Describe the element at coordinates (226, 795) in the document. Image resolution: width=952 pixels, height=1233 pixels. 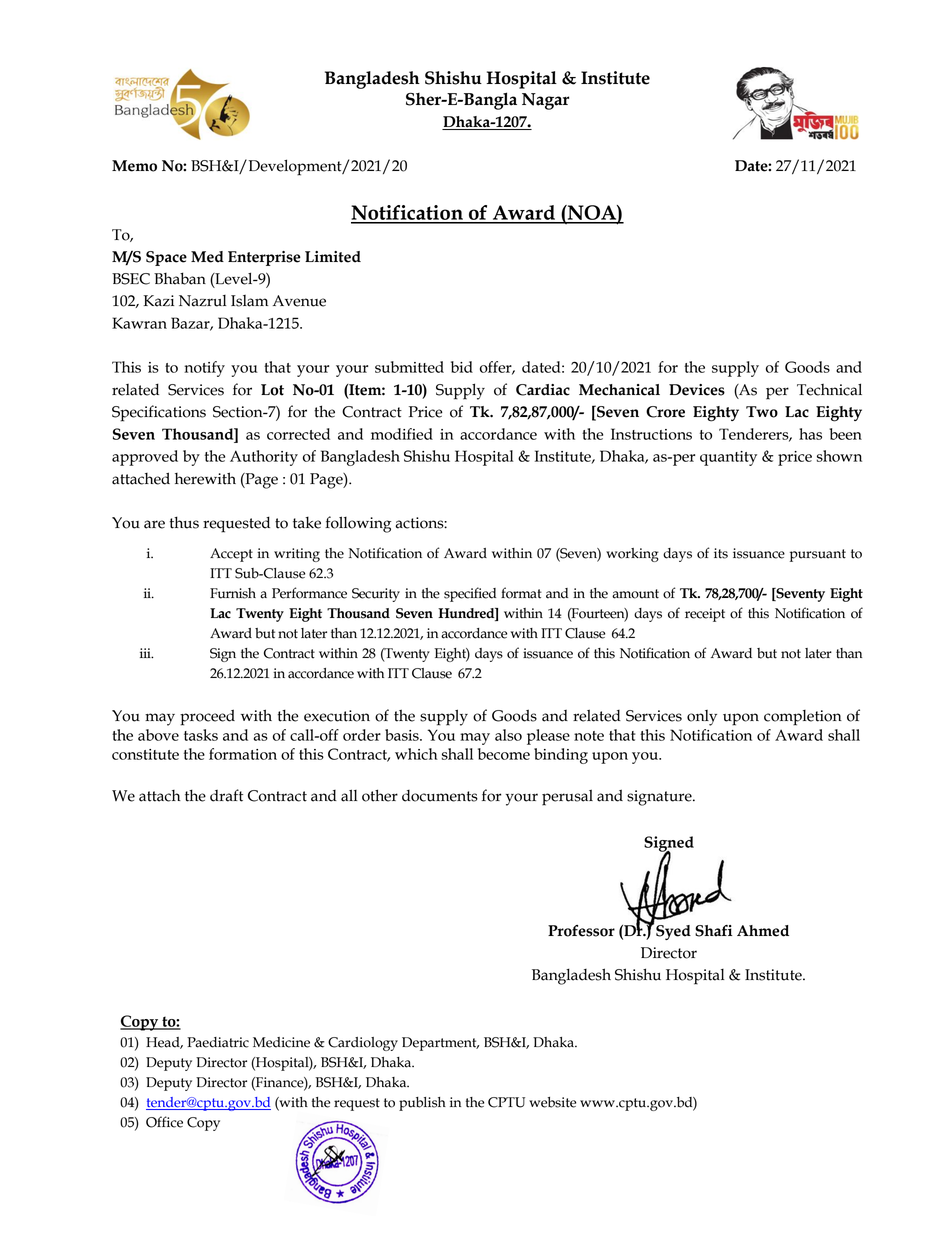
I see `draft` at that location.
